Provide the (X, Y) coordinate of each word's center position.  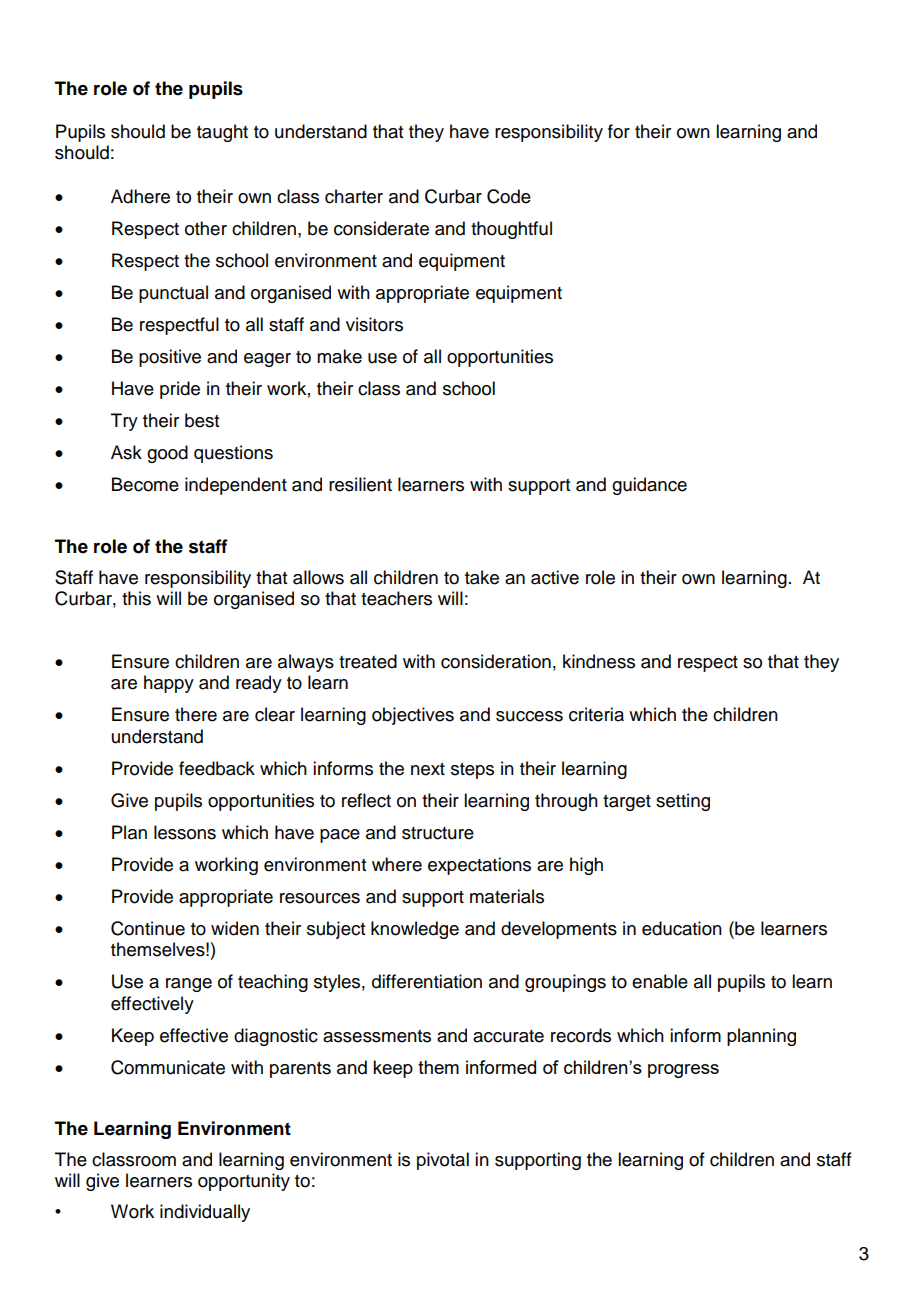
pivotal (443, 1161)
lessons (185, 832)
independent (236, 486)
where (397, 864)
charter (354, 196)
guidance (649, 486)
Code (509, 196)
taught (222, 133)
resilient (360, 484)
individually (205, 1213)
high (586, 866)
